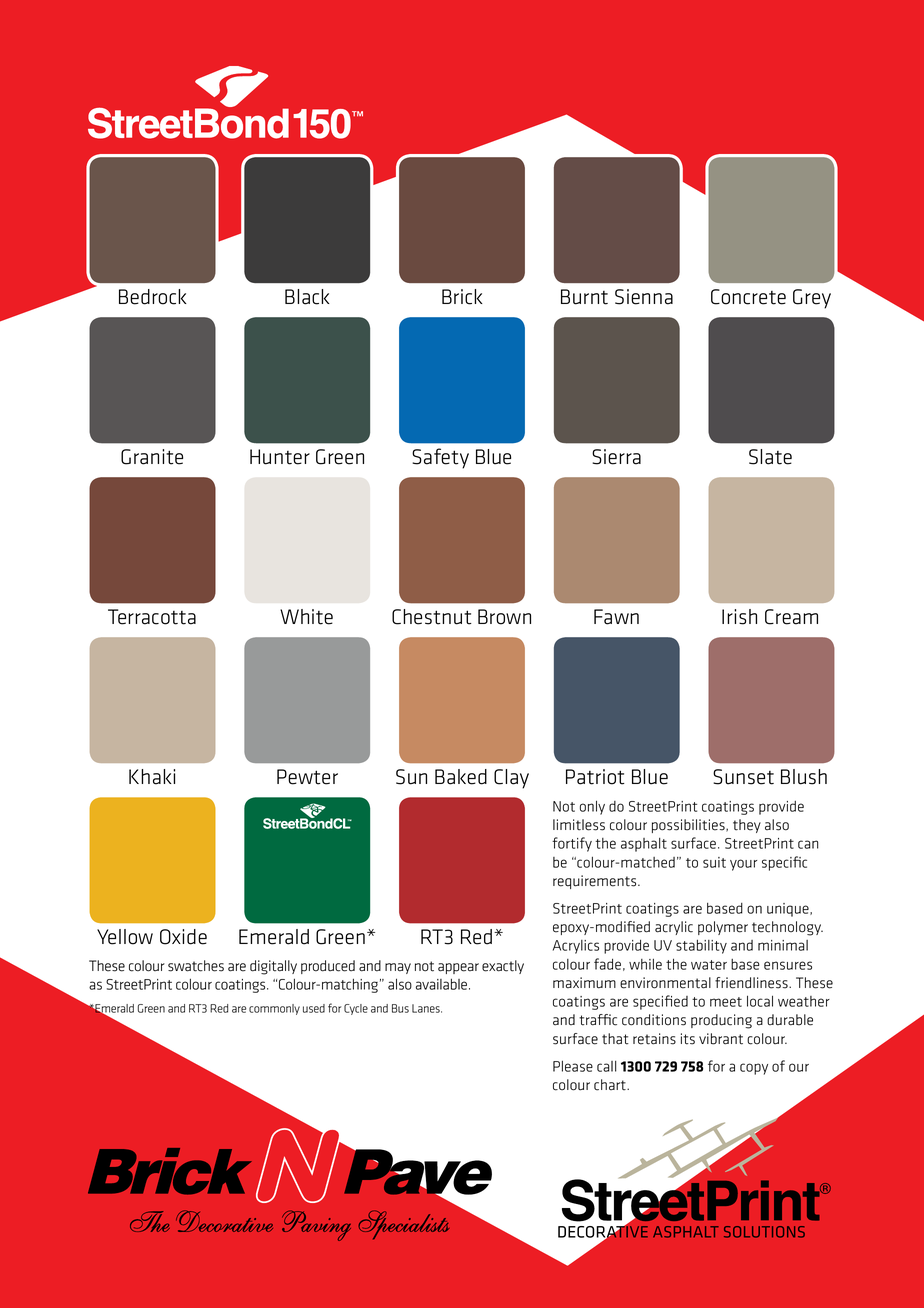 The height and width of the page is (1308, 924). I want to click on Brown, so click(504, 617).
